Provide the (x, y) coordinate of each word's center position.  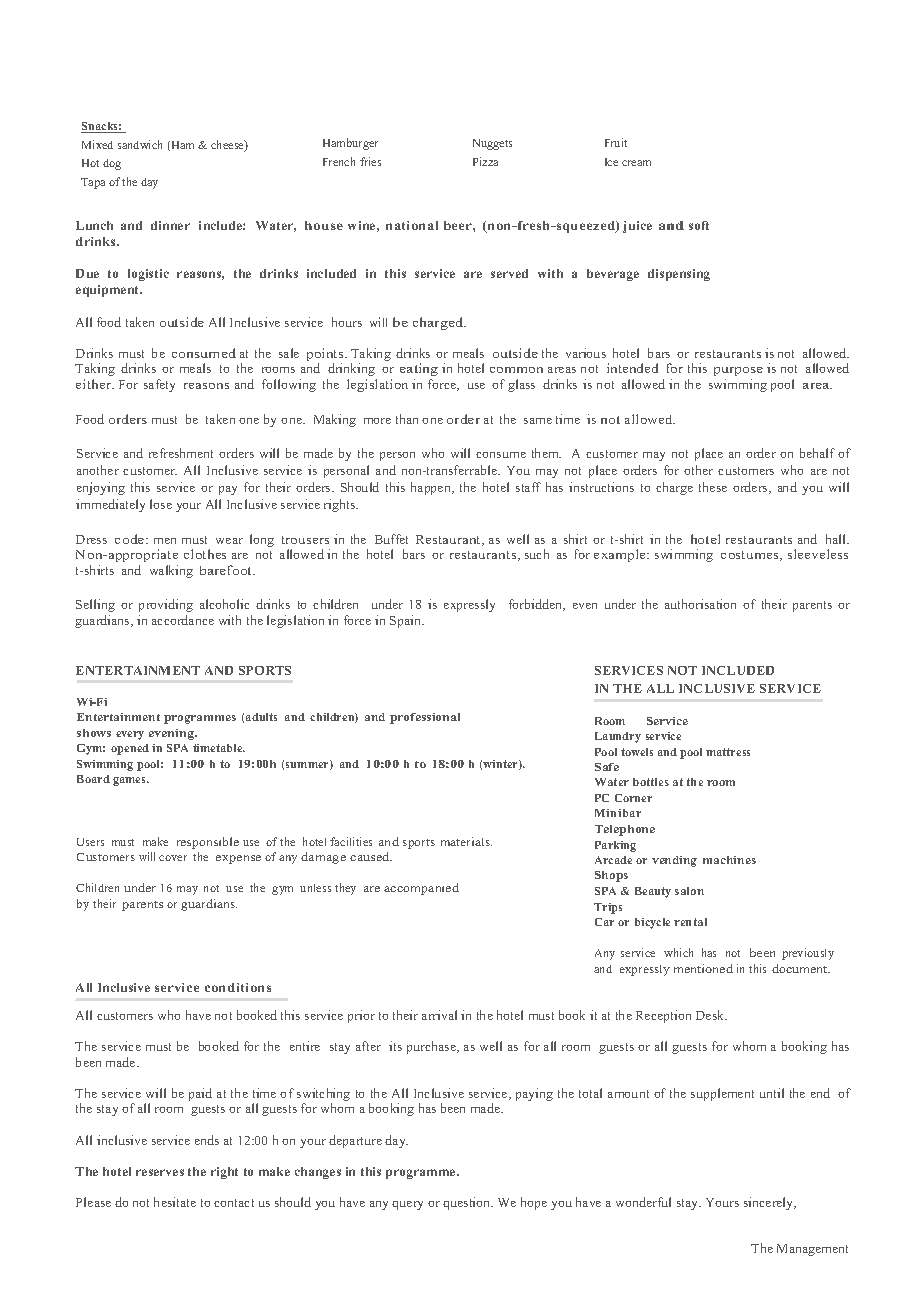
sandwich (140, 144)
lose (161, 504)
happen (432, 488)
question (468, 1203)
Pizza (485, 161)
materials (466, 841)
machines (729, 860)
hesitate (175, 1202)
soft (699, 225)
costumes (751, 556)
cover (173, 858)
